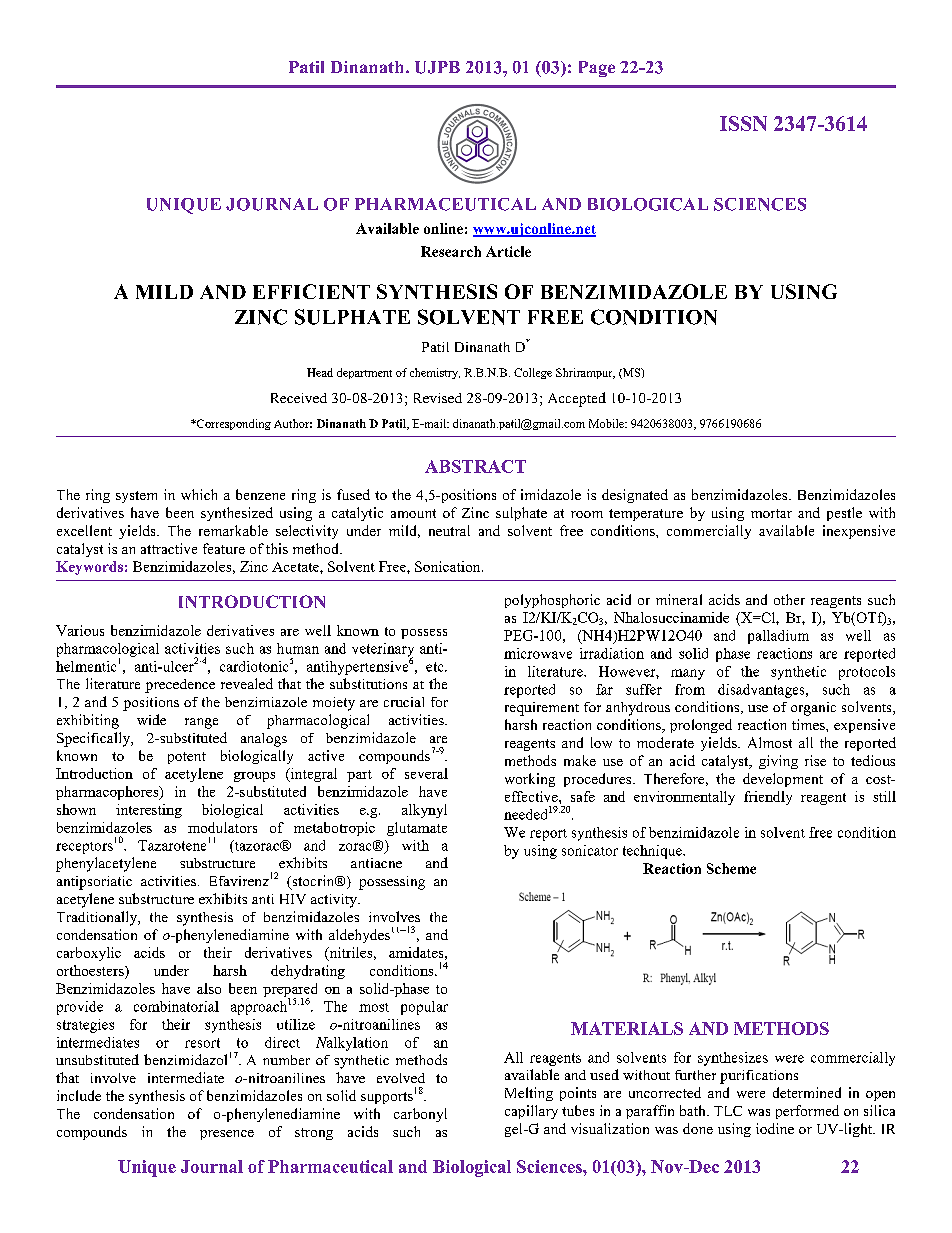 Image resolution: width=952 pixels, height=1233 pixels. What do you see at coordinates (311, 291) in the page?
I see `EFFICIENT` at bounding box center [311, 291].
